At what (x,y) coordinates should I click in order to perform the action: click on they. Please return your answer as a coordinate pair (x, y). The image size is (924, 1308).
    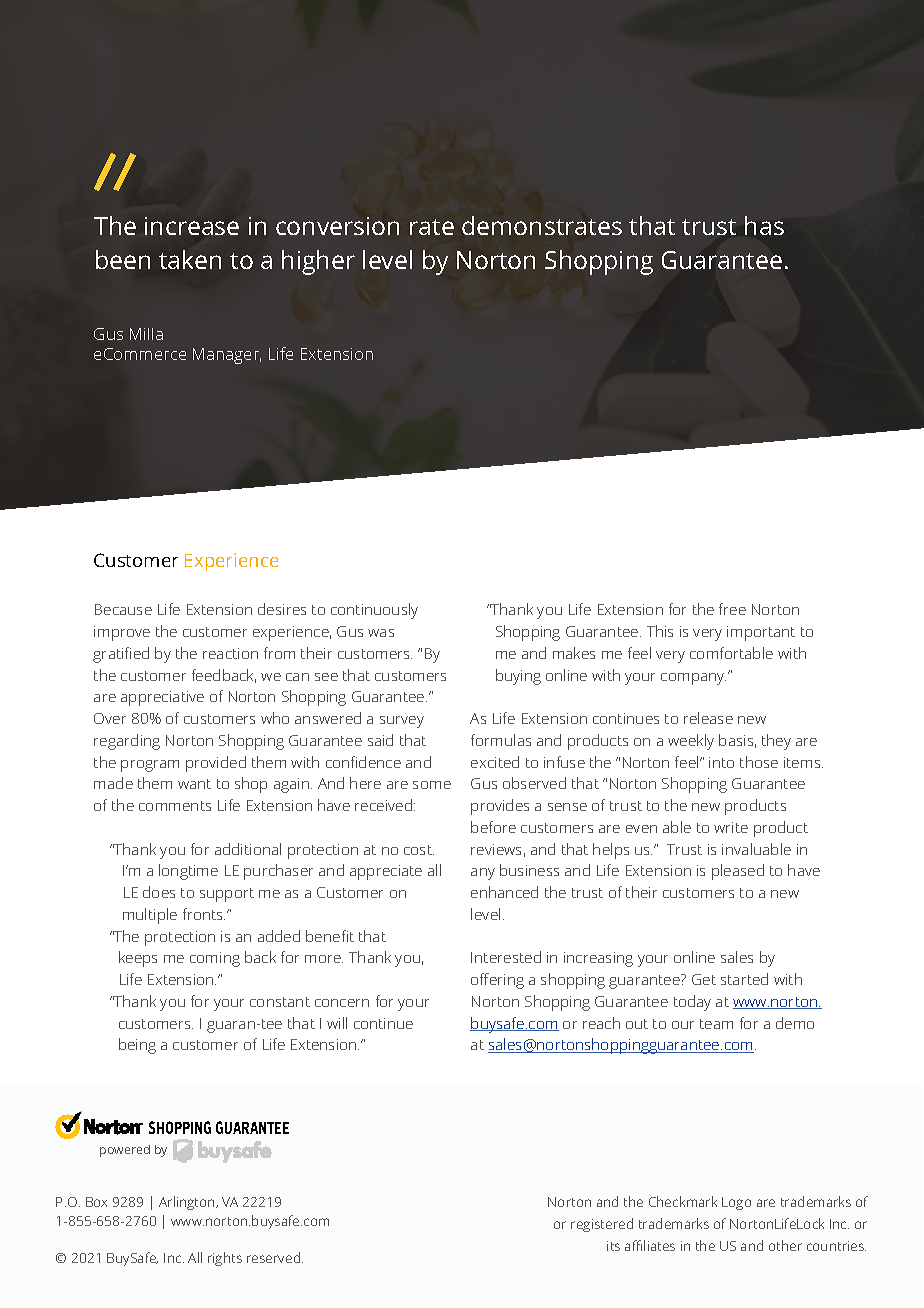
    Looking at the image, I should click on (776, 742).
